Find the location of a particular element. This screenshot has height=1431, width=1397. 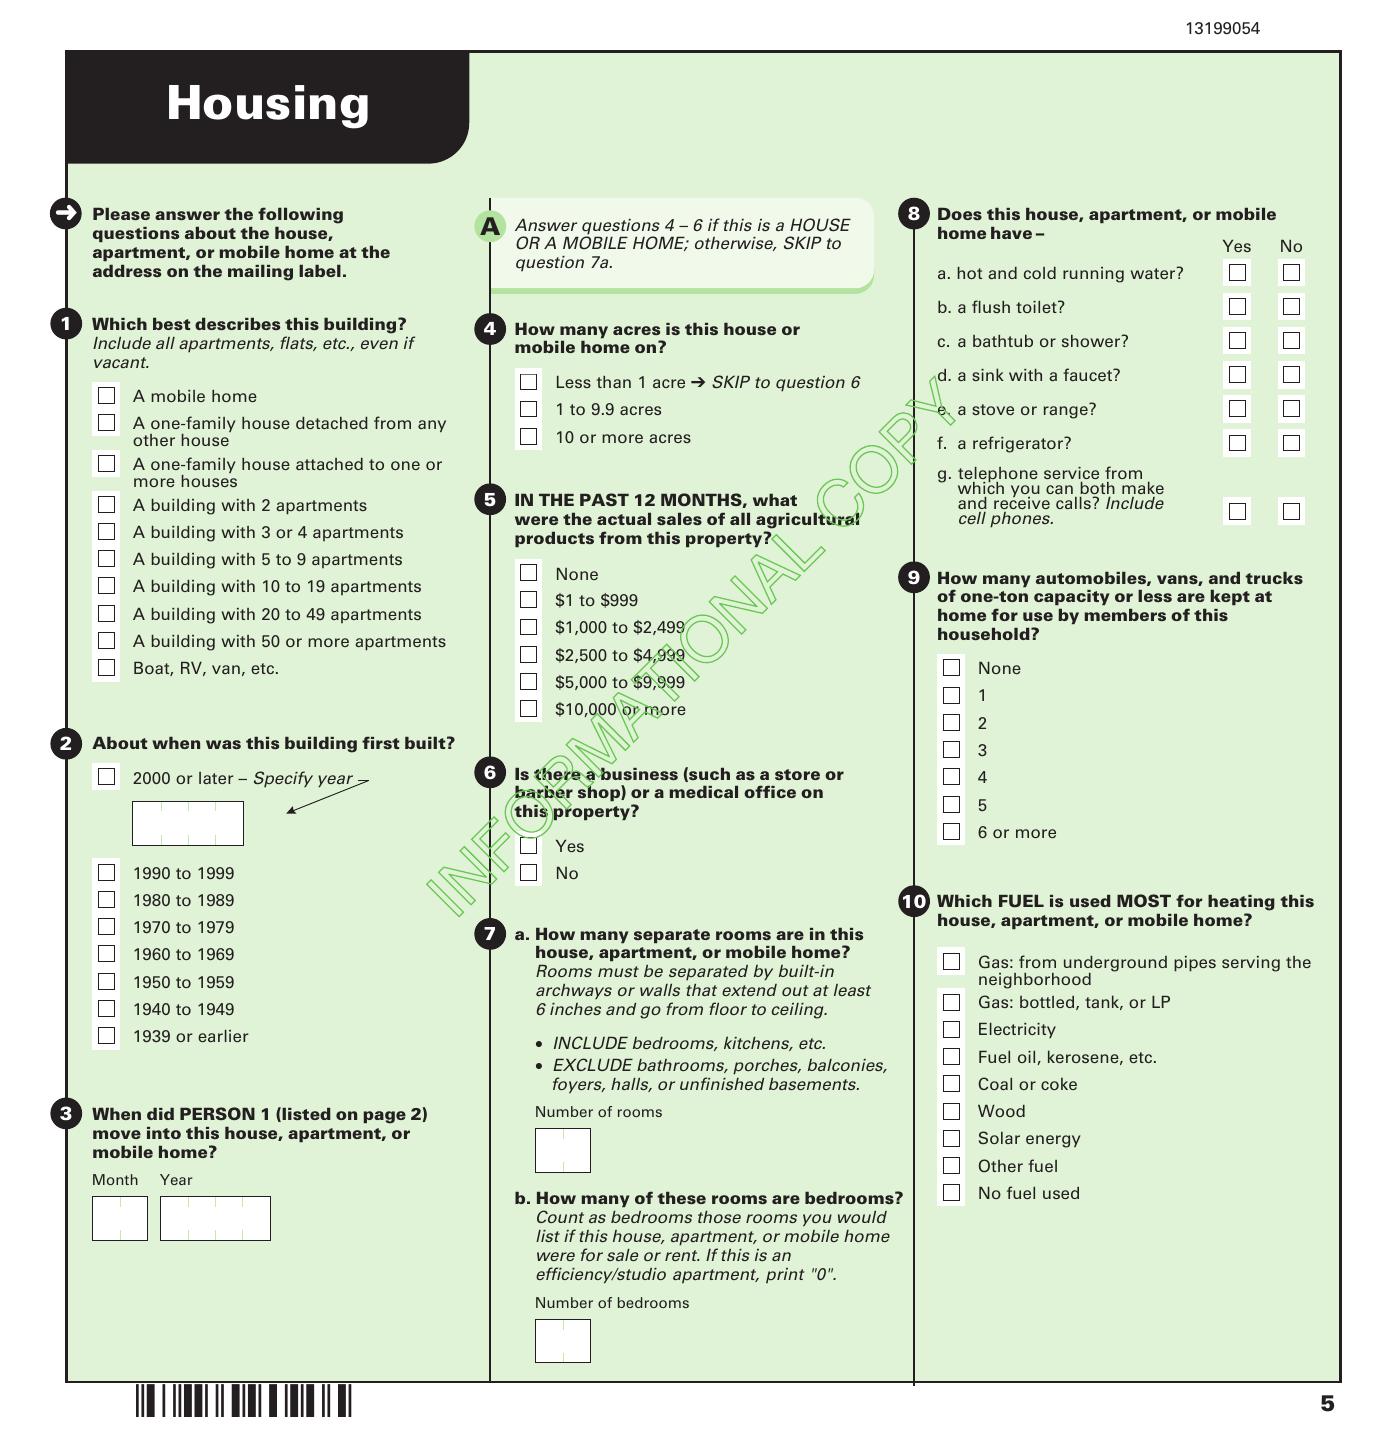

Housing is located at coordinates (268, 107).
